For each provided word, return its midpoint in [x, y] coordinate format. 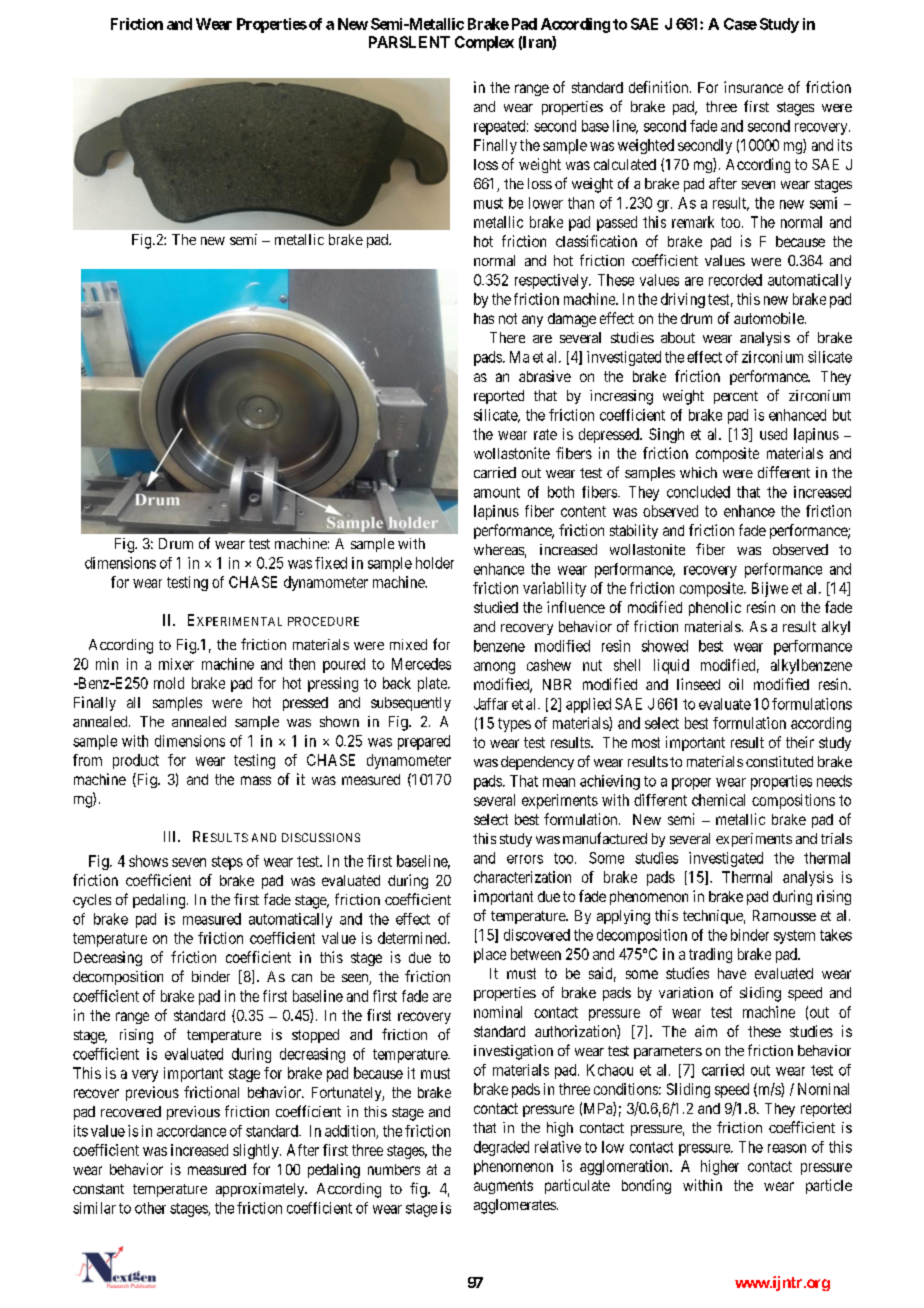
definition [660, 87]
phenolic [715, 608]
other [150, 1208]
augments [503, 1187]
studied [496, 607]
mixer [176, 664]
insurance [753, 87]
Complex [484, 43]
